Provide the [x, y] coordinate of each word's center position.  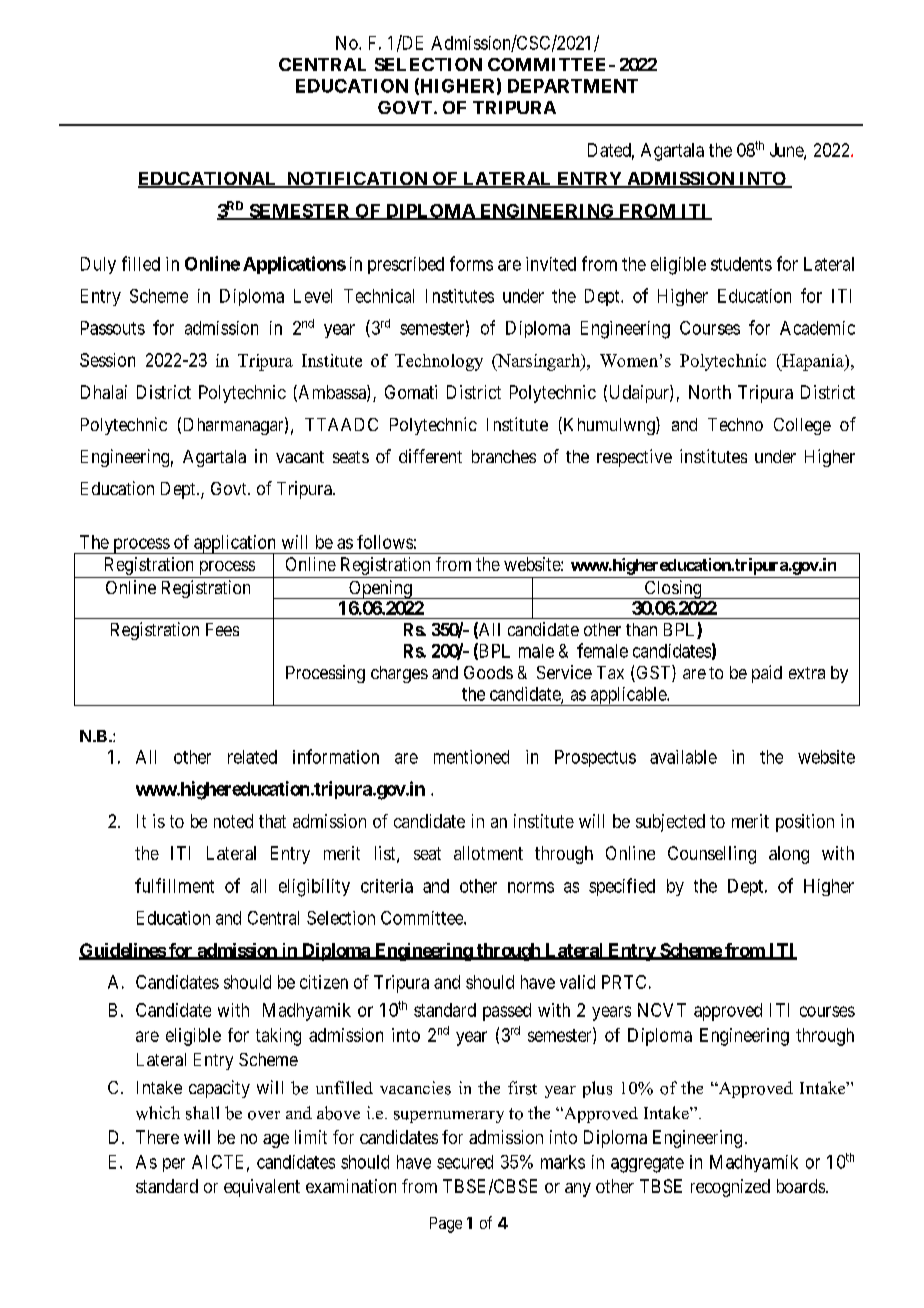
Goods [488, 672]
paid [767, 674]
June [787, 151]
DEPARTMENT [573, 86]
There [157, 1137]
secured [465, 1162]
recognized [730, 1188]
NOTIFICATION [356, 180]
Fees [222, 629]
